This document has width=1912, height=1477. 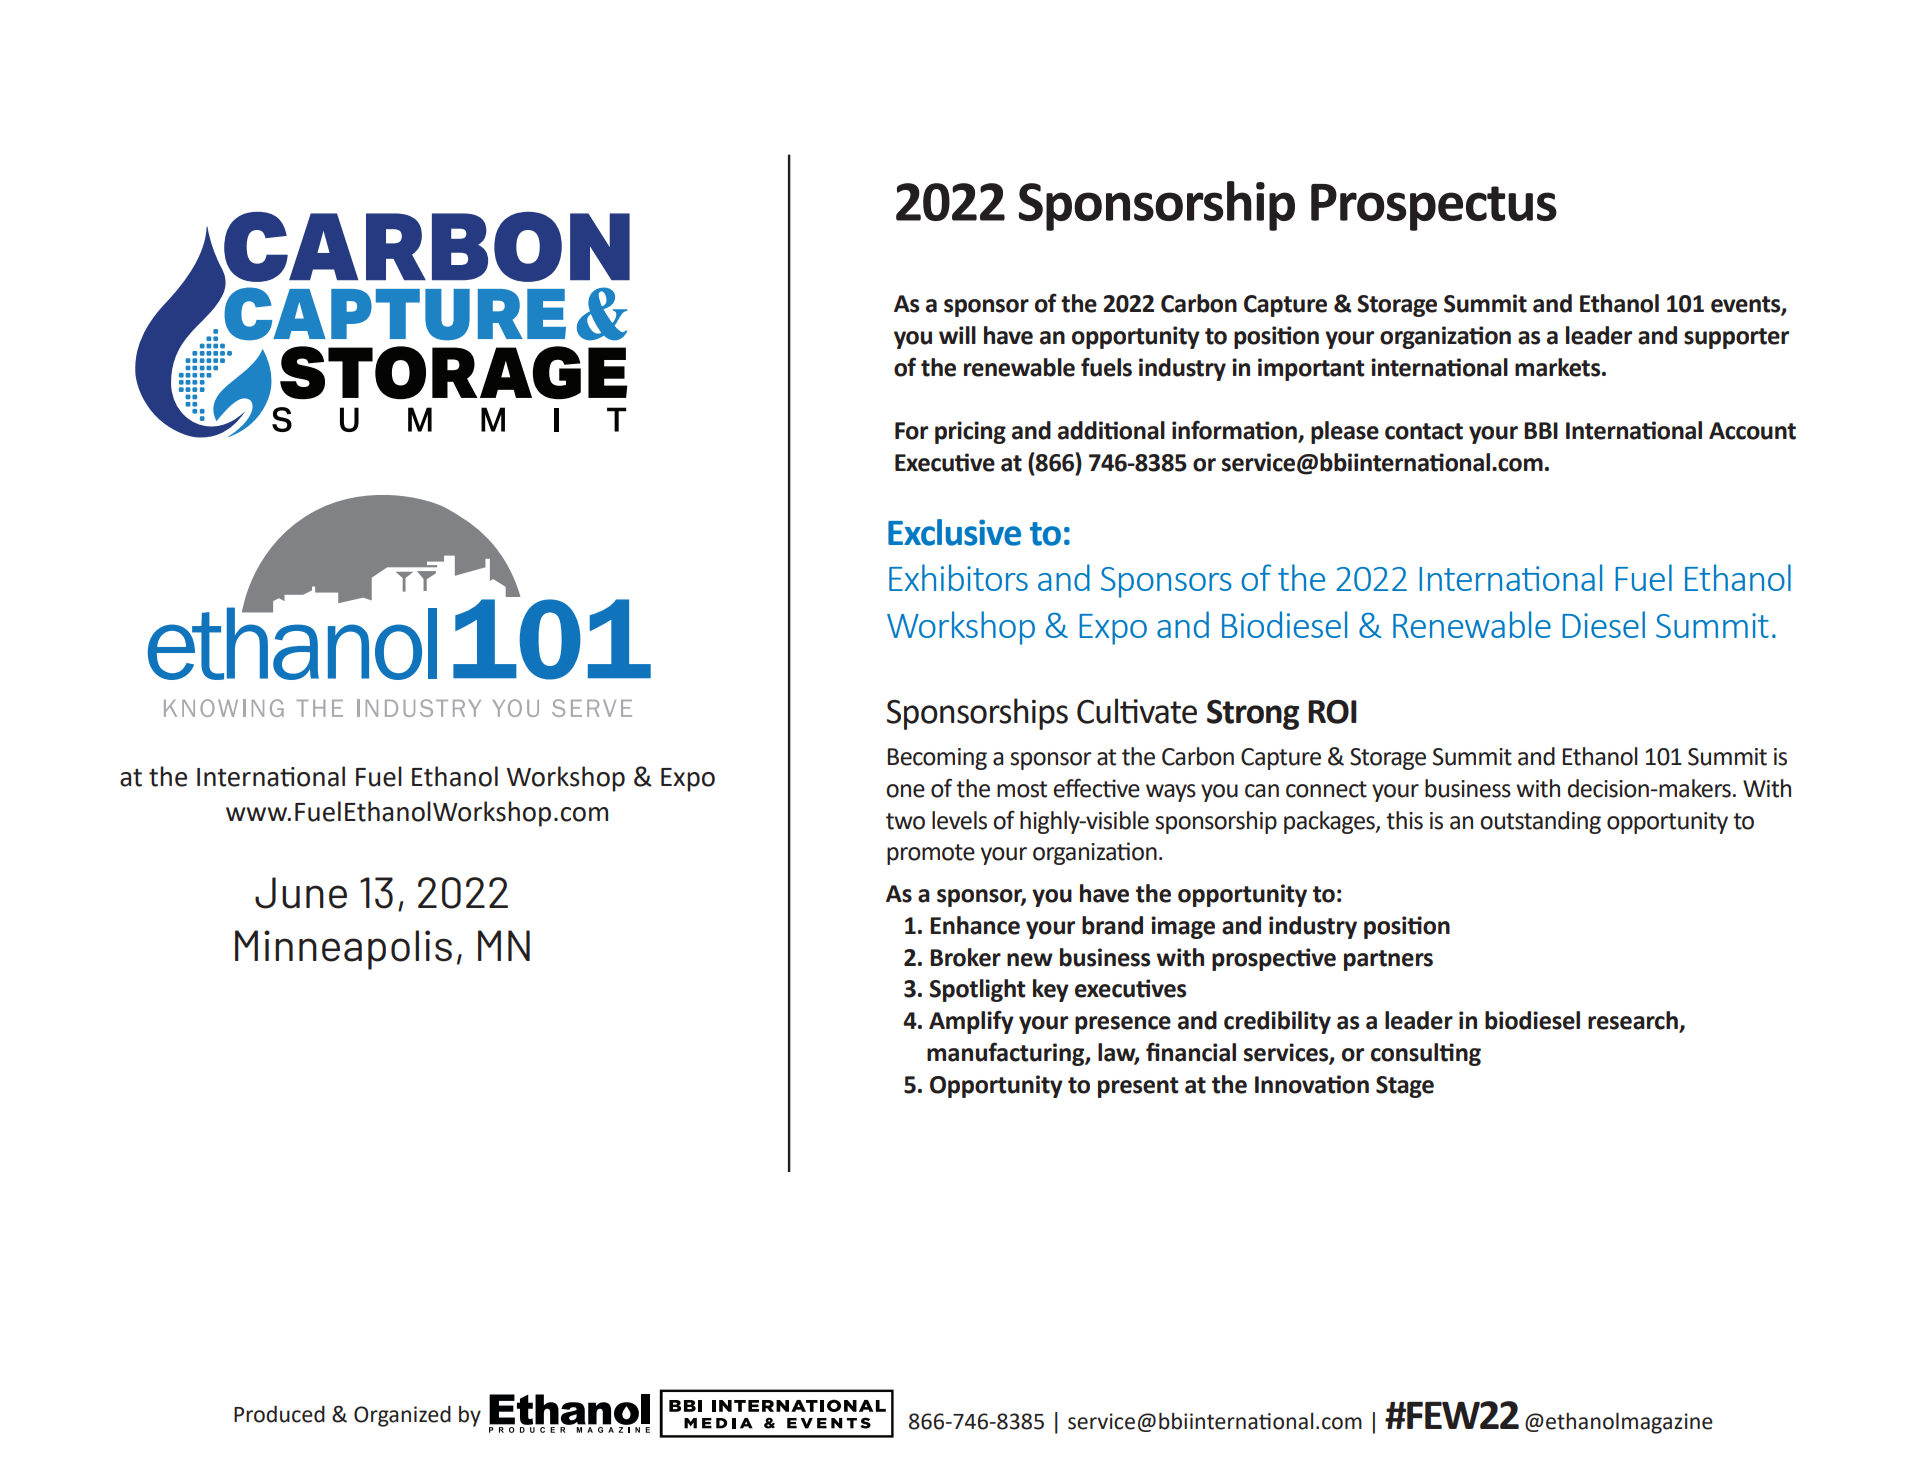 I want to click on Exclusive, so click(x=954, y=532).
